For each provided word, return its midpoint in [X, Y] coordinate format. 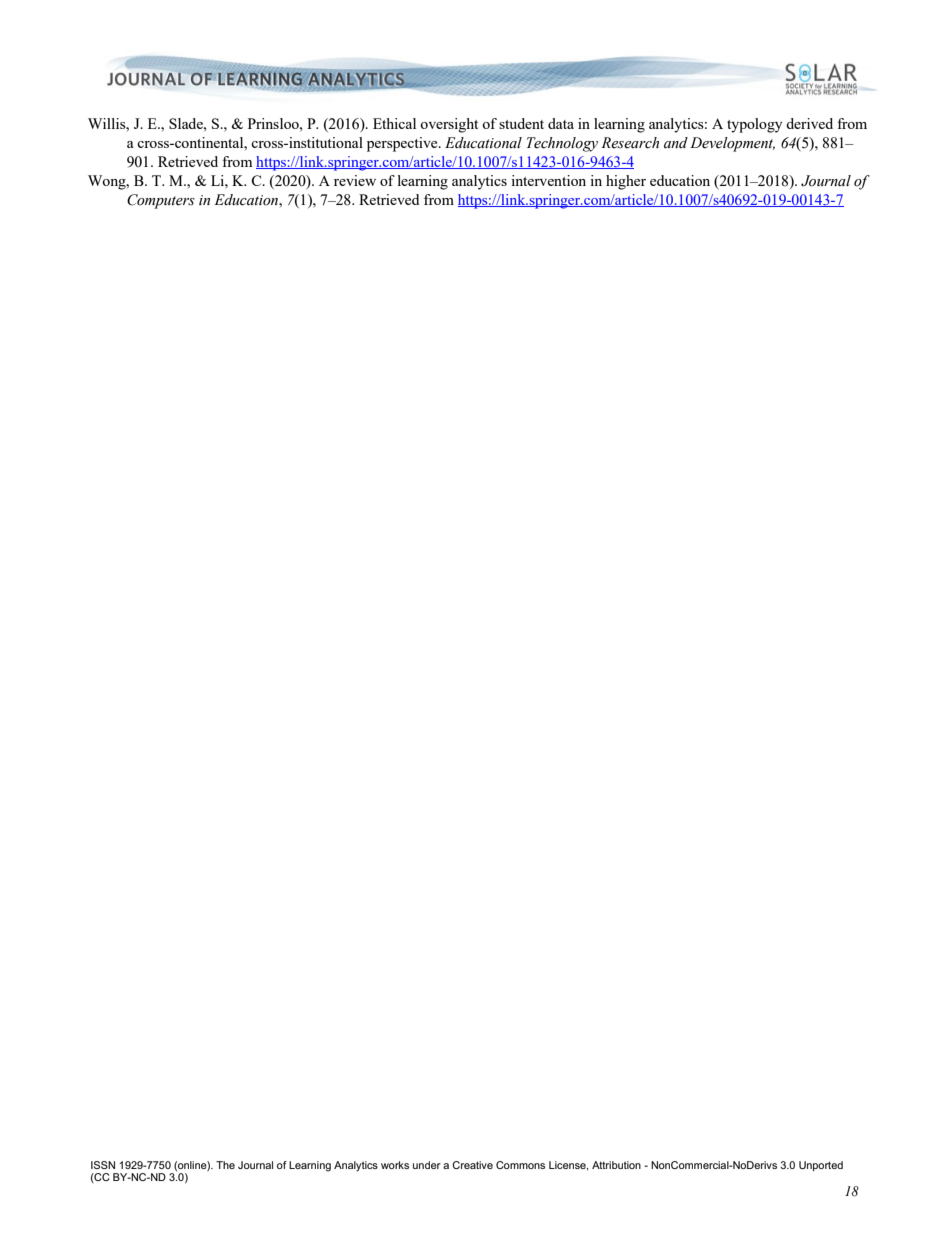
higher [626, 182]
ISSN [103, 1165]
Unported [821, 1166]
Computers [161, 201]
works [395, 1165]
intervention [548, 180]
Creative [472, 1165]
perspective [403, 144]
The [225, 1165]
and [676, 143]
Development [732, 144]
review [355, 180]
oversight [449, 125]
